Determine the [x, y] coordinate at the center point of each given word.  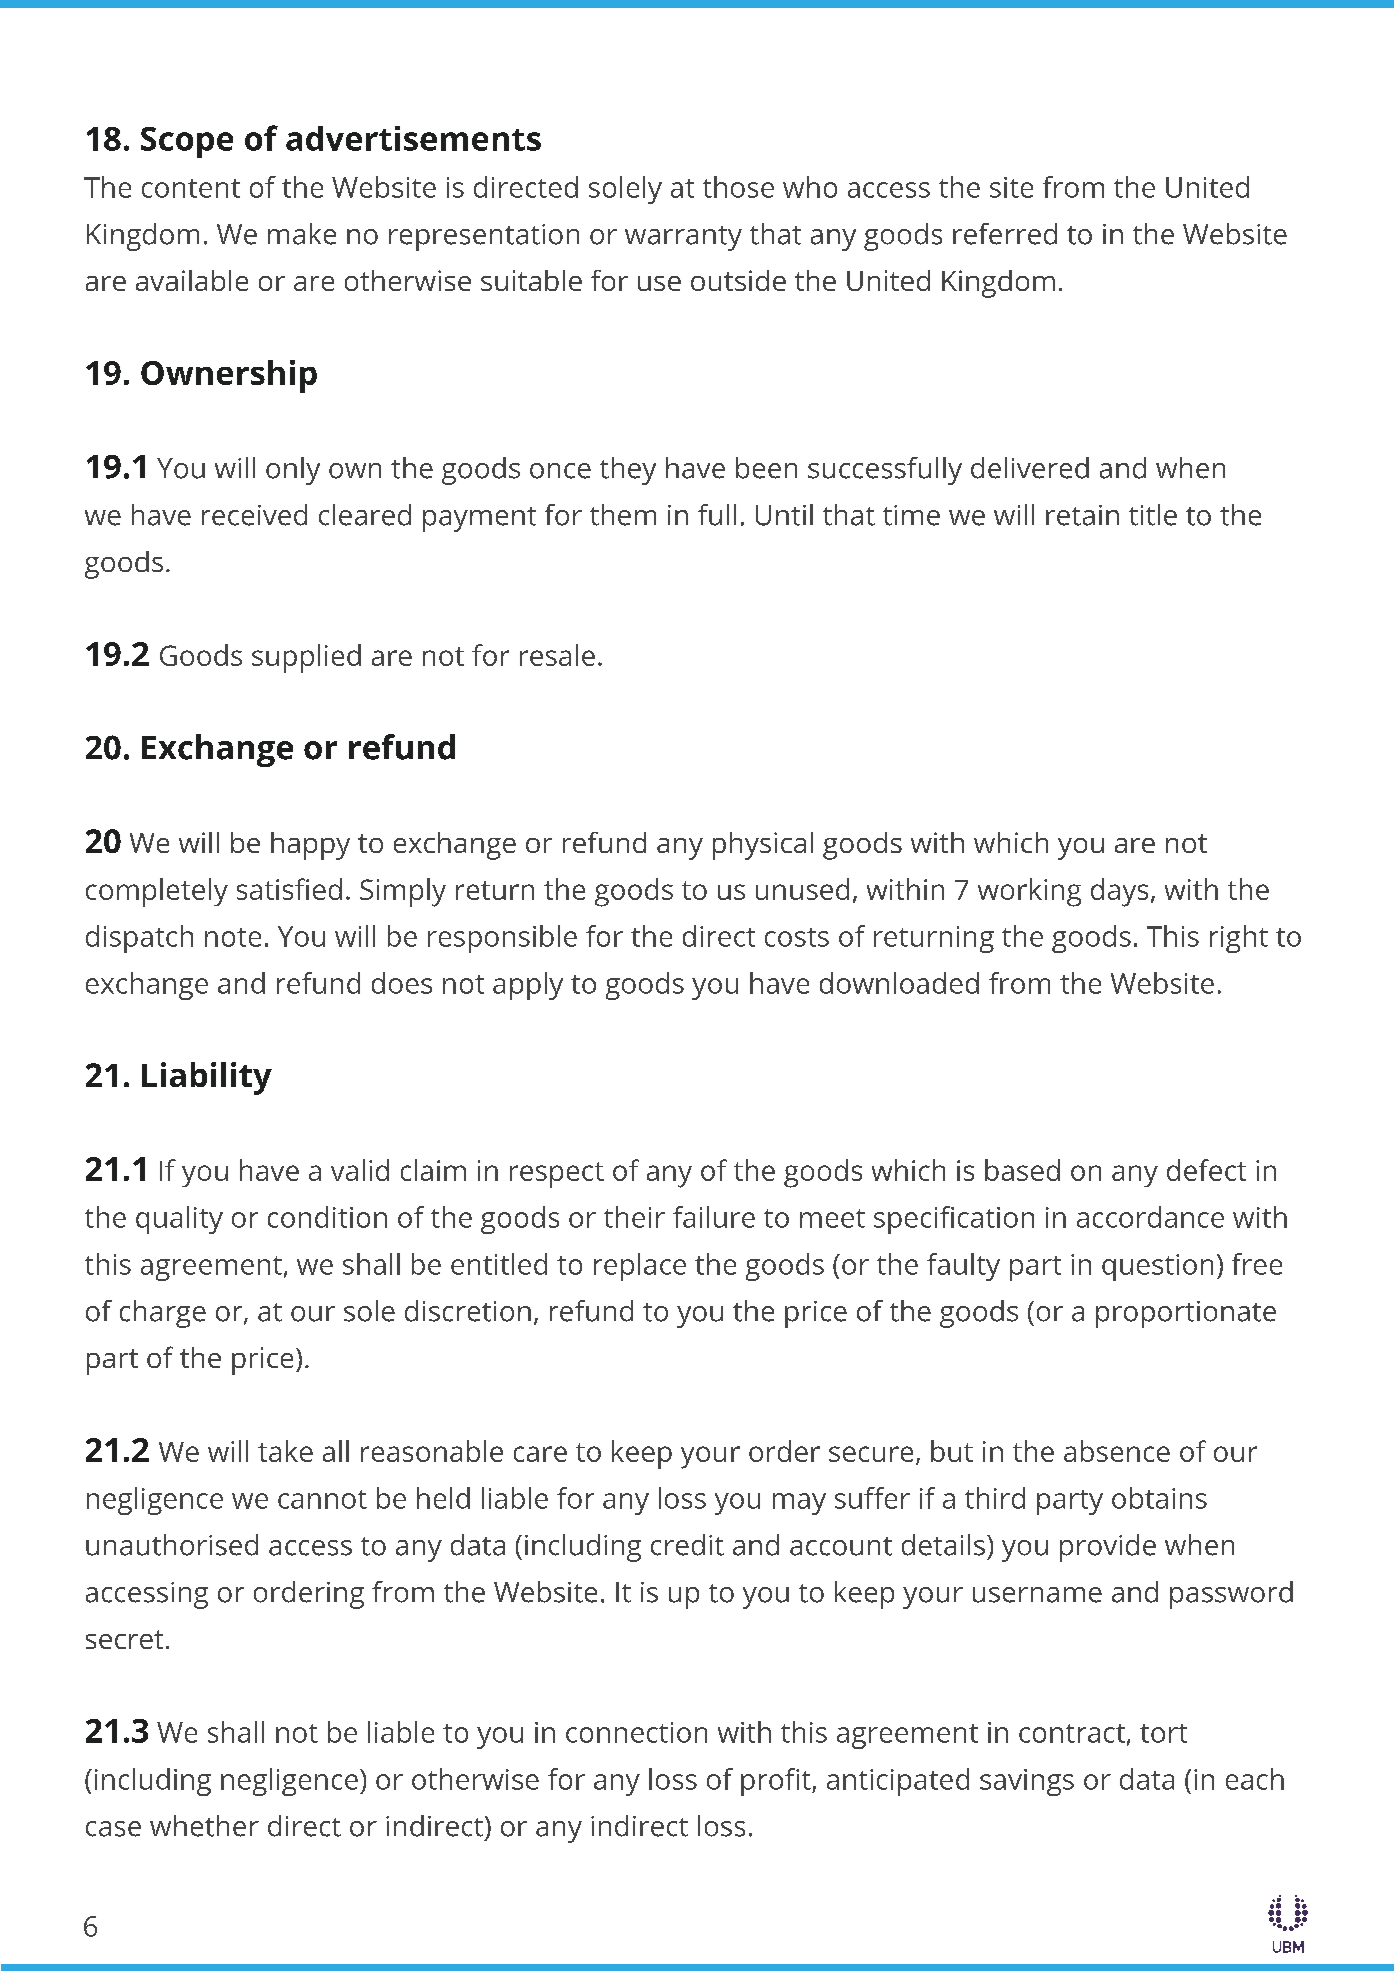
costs [797, 937]
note [233, 937]
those [738, 187]
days [1119, 892]
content [191, 188]
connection [636, 1732]
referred [1005, 234]
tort [1163, 1733]
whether [204, 1826]
